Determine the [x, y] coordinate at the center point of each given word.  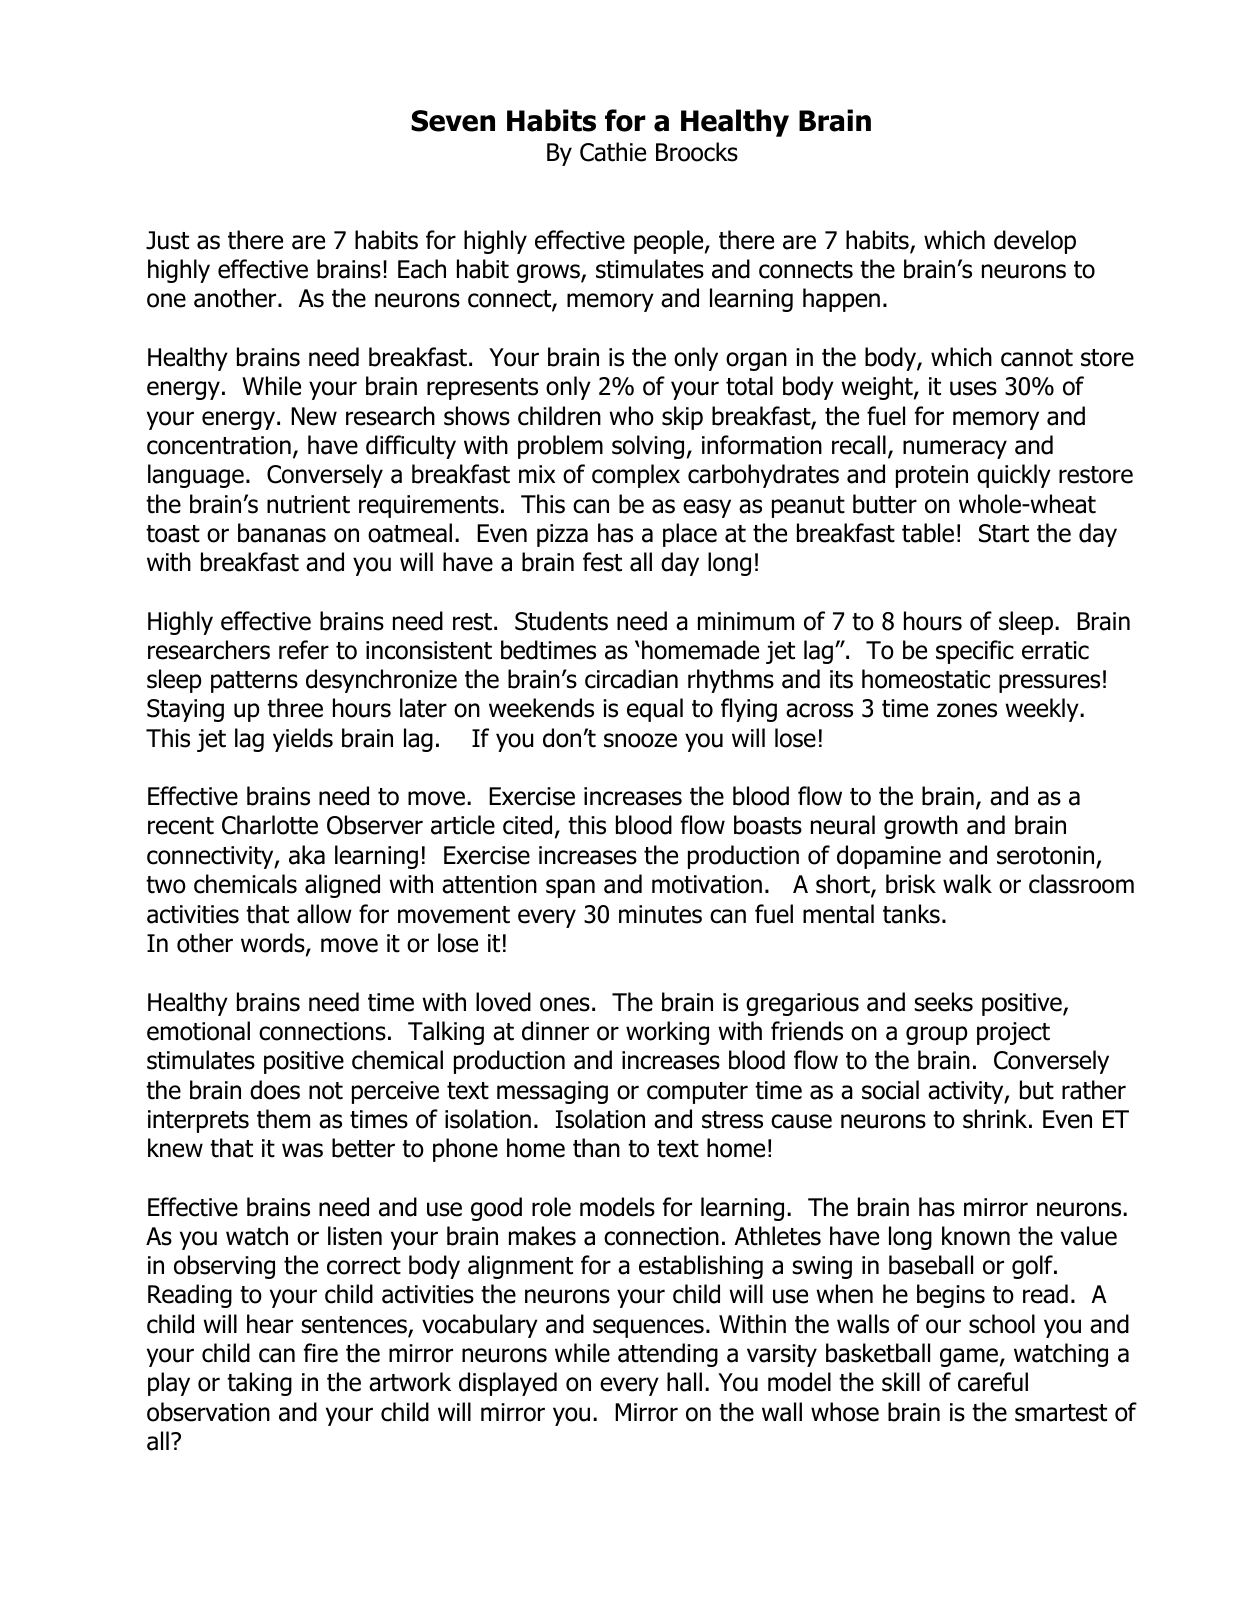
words [274, 944]
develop [1035, 242]
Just [167, 240]
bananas [282, 533]
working [667, 1033]
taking [259, 1384]
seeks [943, 1002]
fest [602, 562]
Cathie [613, 152]
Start [1004, 533]
